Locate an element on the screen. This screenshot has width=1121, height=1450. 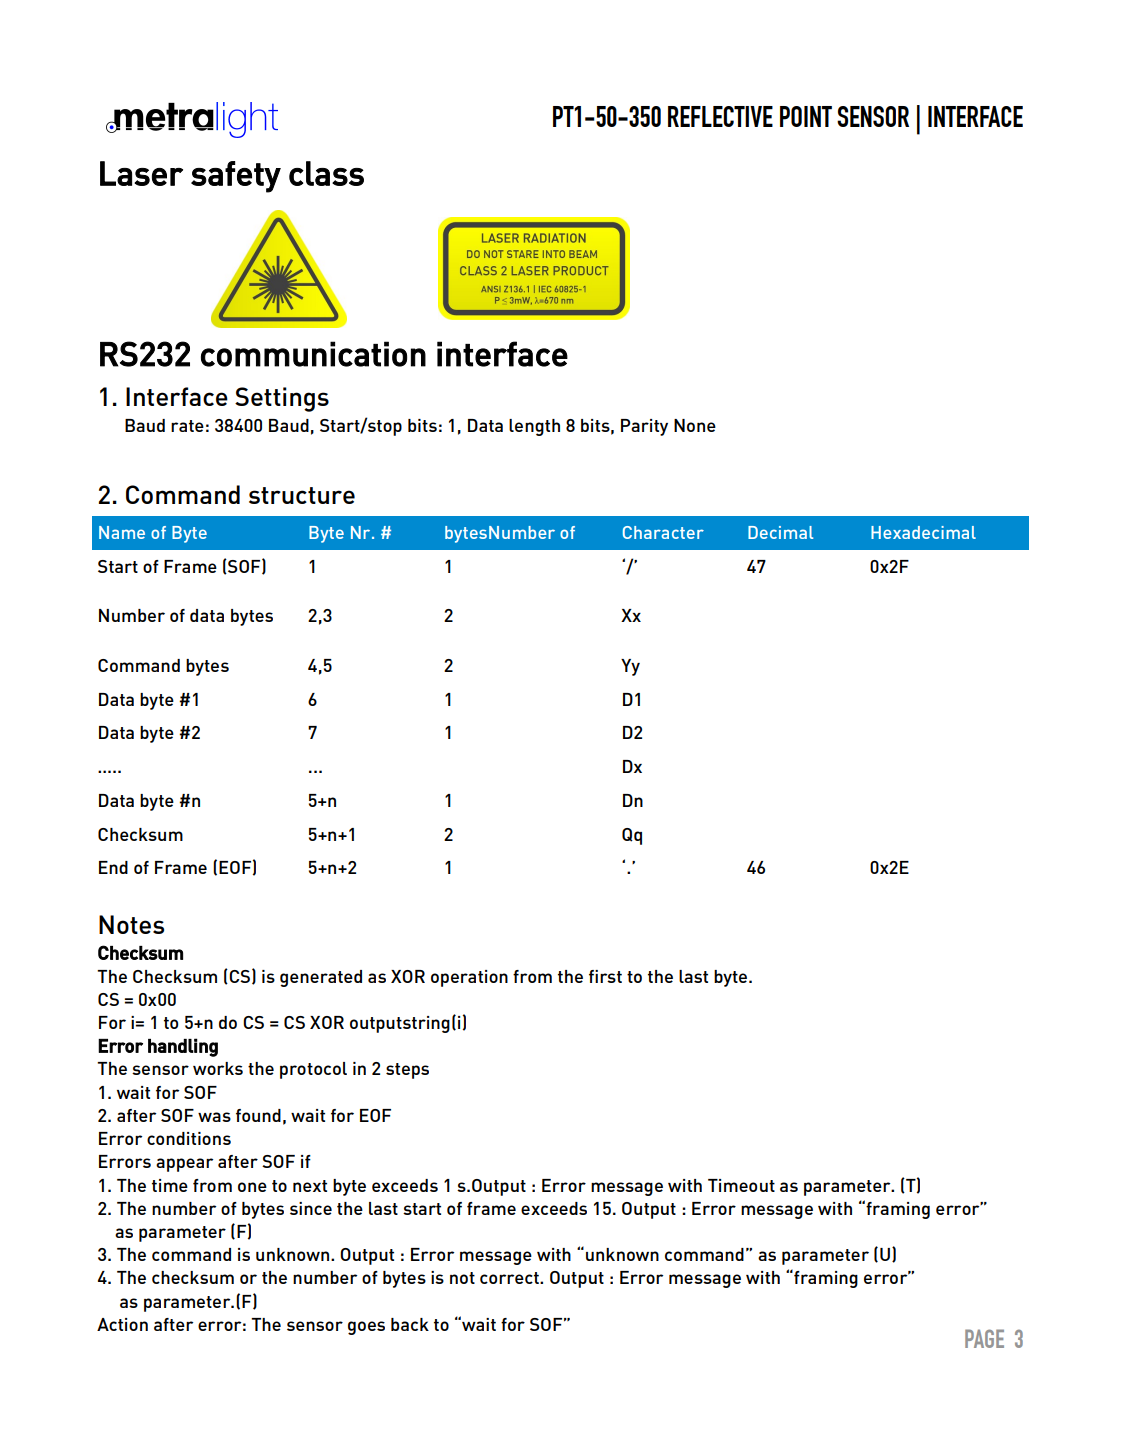
safety is located at coordinates (236, 177).
